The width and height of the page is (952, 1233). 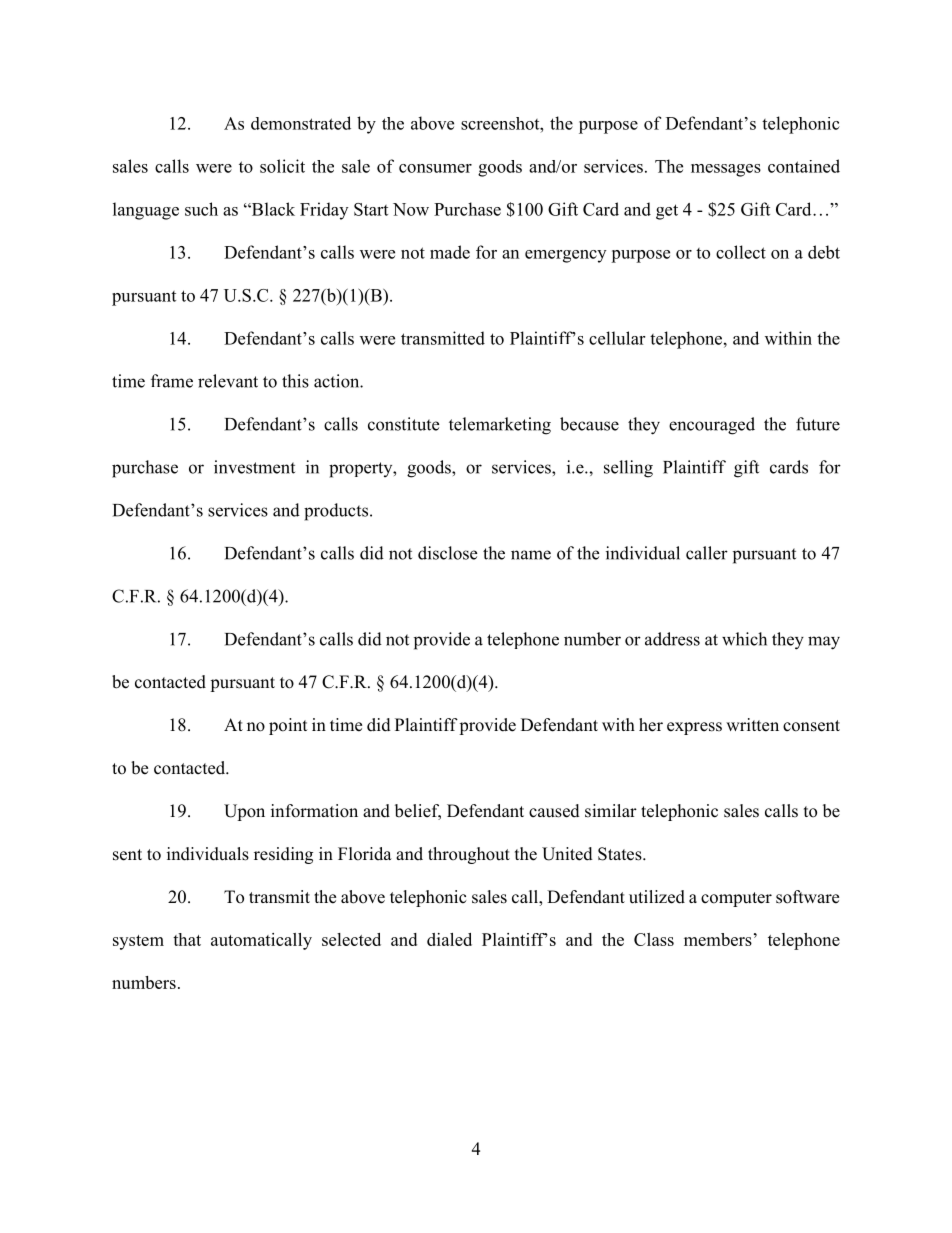 What do you see at coordinates (712, 426) in the page?
I see `encouraged` at bounding box center [712, 426].
